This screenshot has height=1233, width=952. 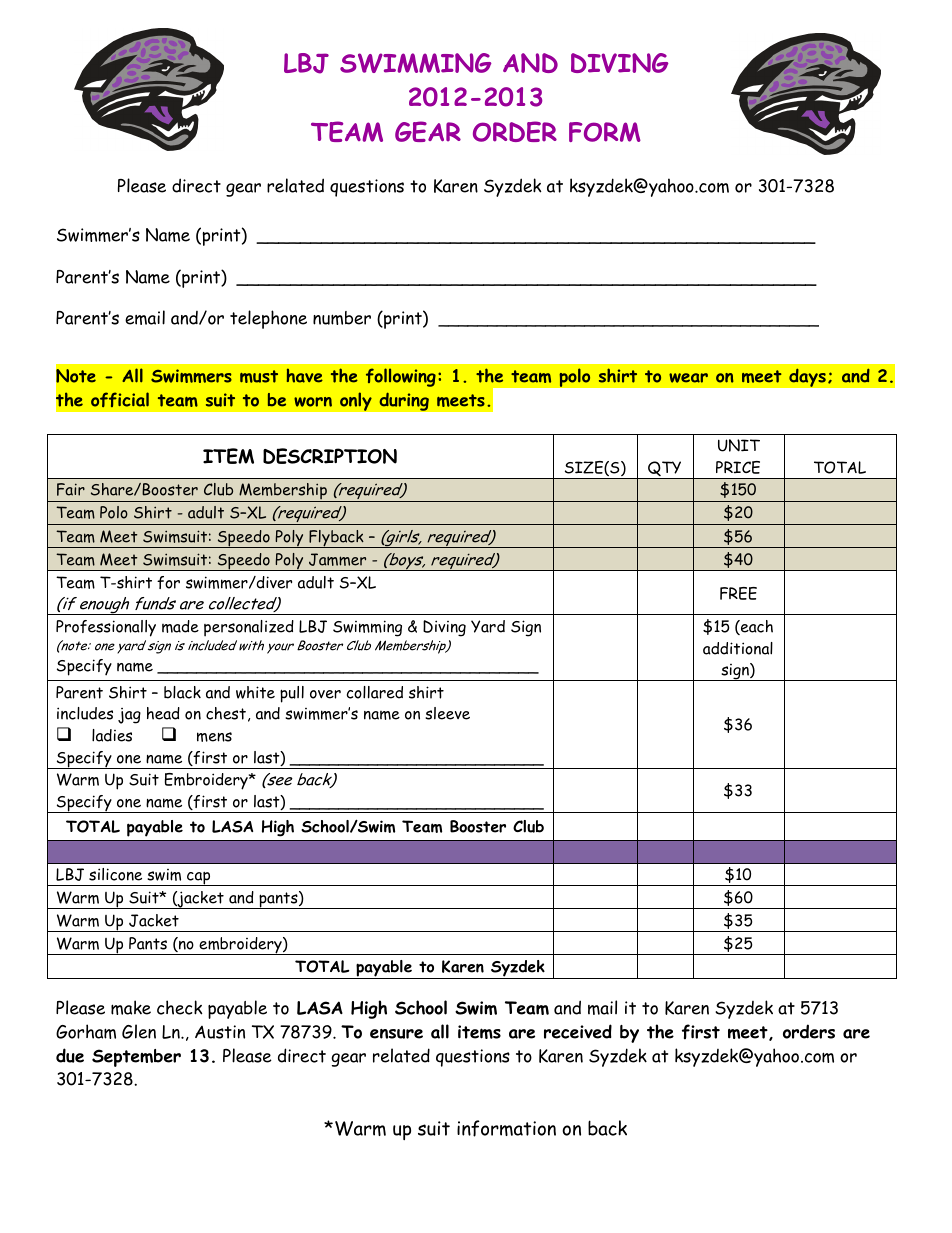 I want to click on telephone, so click(x=268, y=319).
